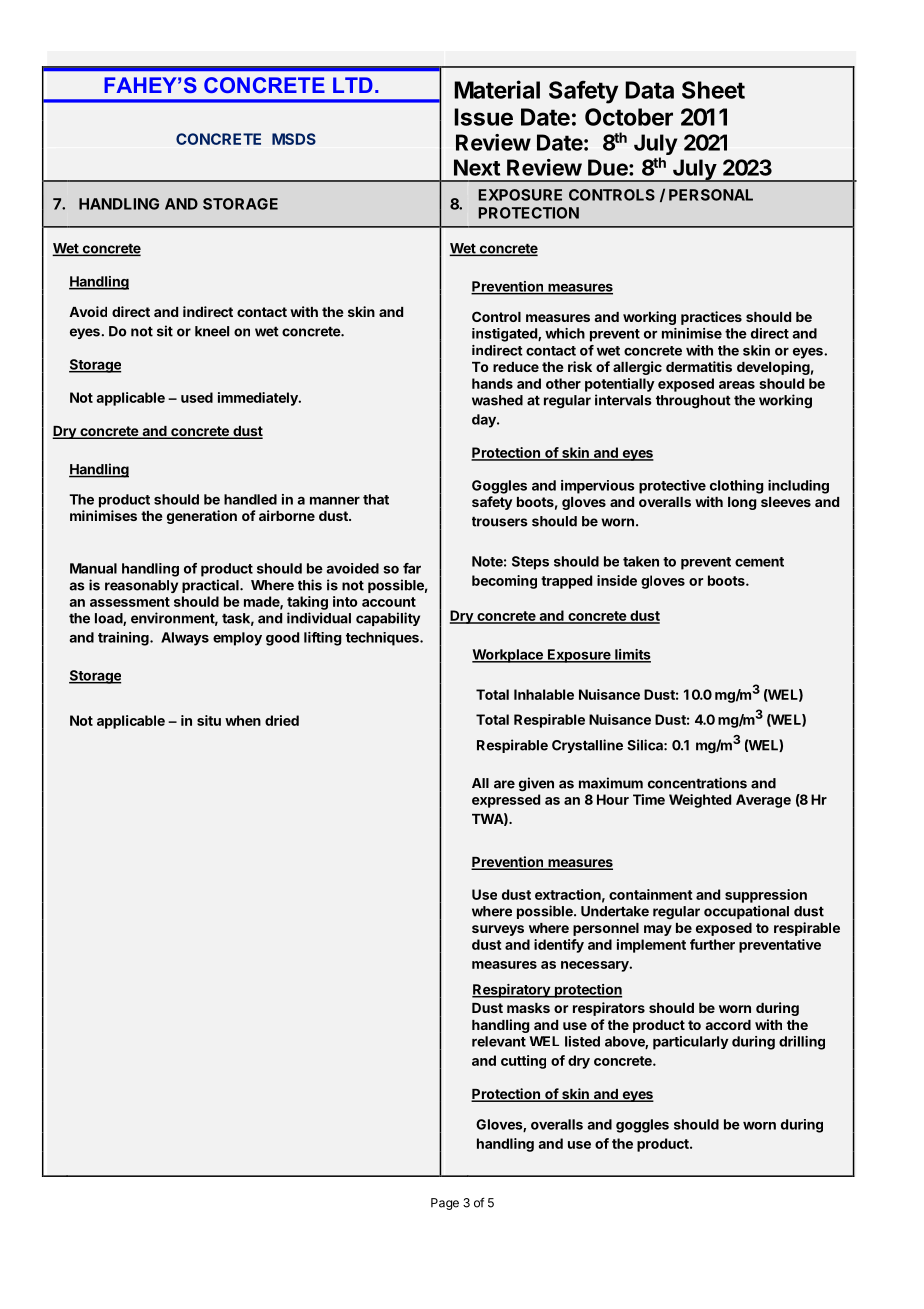 This image has height=1309, width=924. Describe the element at coordinates (483, 117) in the image. I see `Issue` at that location.
